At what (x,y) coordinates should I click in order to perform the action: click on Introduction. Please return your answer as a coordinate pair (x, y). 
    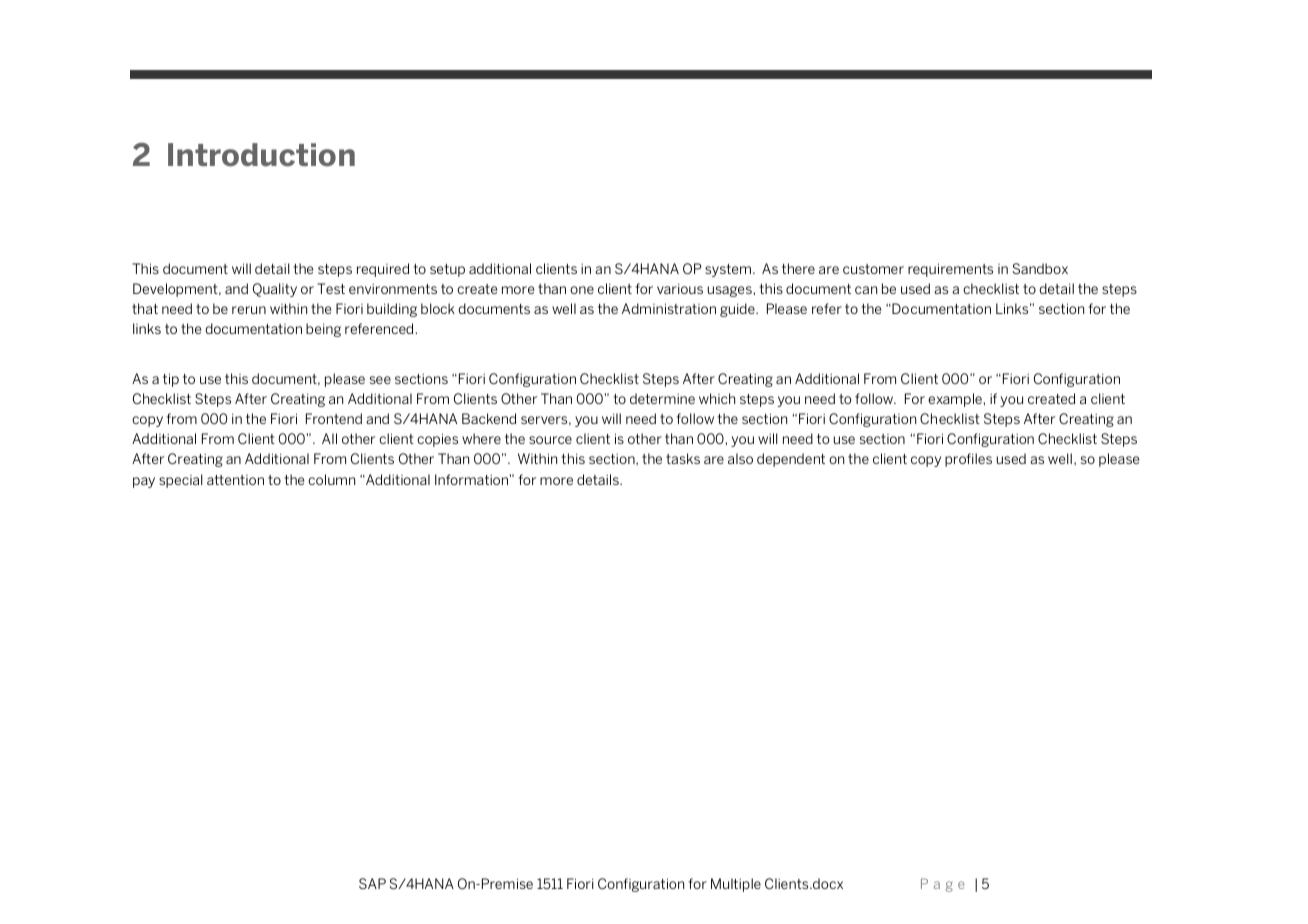
    Looking at the image, I should click on (261, 155).
